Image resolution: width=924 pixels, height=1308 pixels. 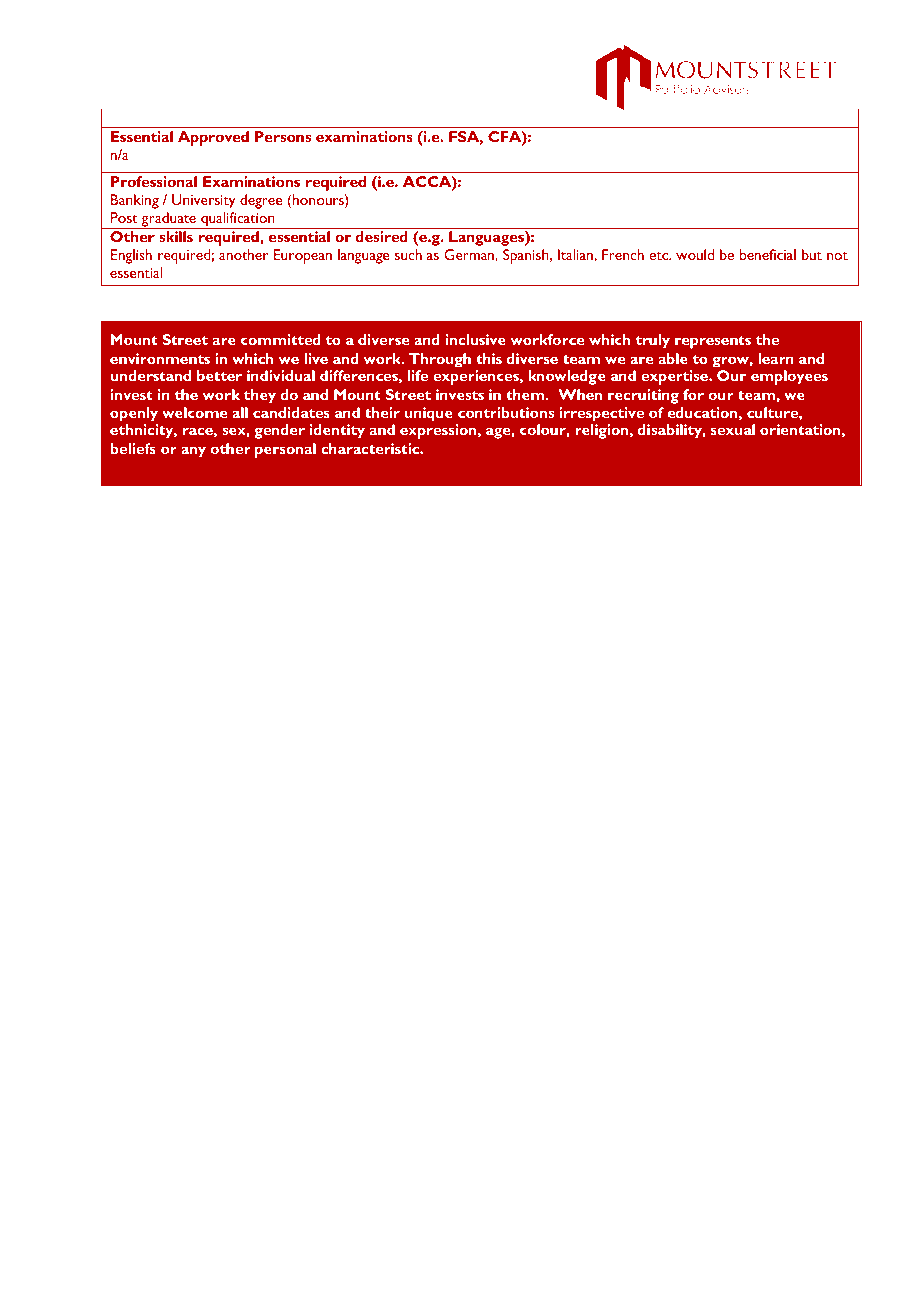 What do you see at coordinates (408, 254) in the screenshot?
I see `such` at bounding box center [408, 254].
